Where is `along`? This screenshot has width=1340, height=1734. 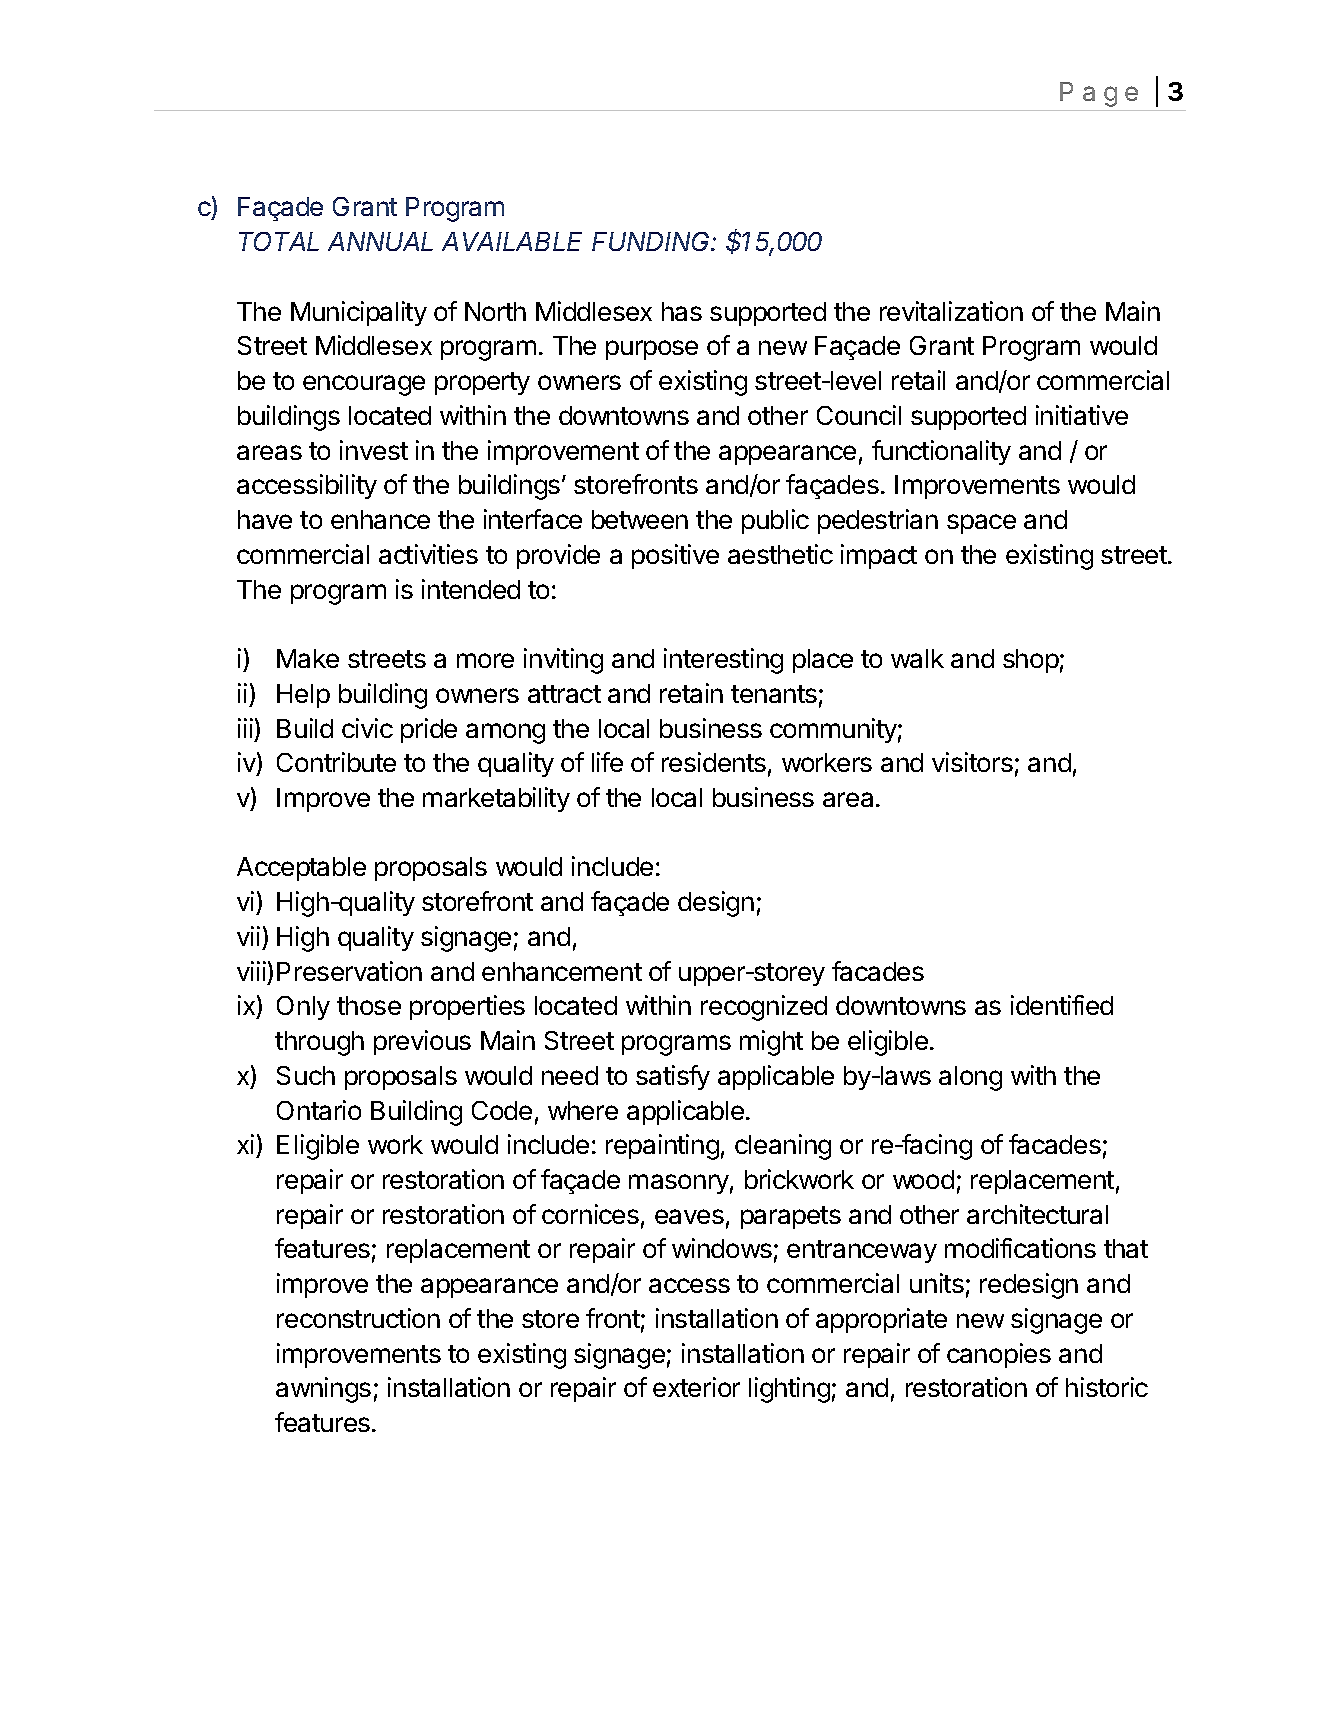 along is located at coordinates (970, 1078).
